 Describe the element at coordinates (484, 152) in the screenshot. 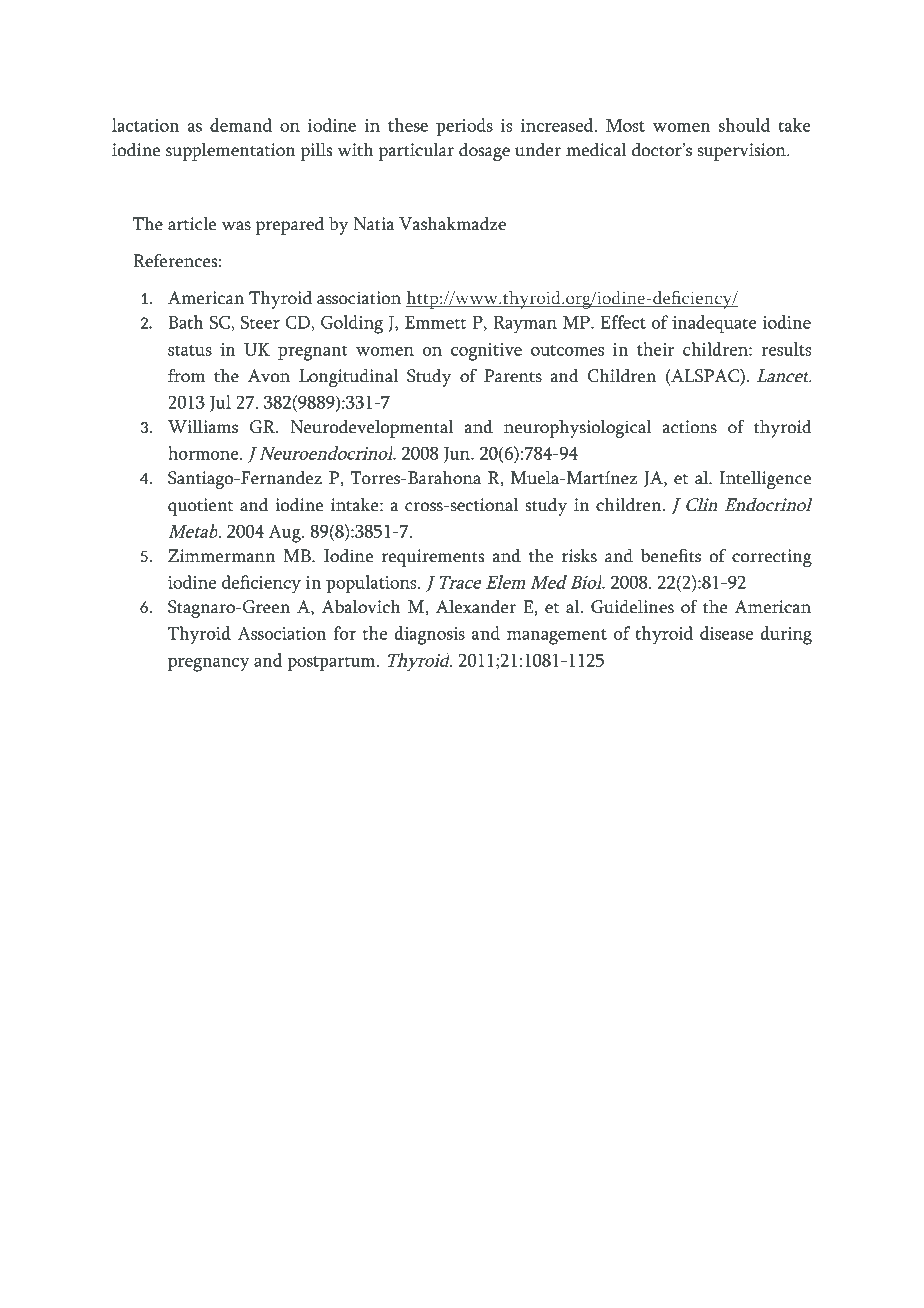

I see `dosage` at that location.
